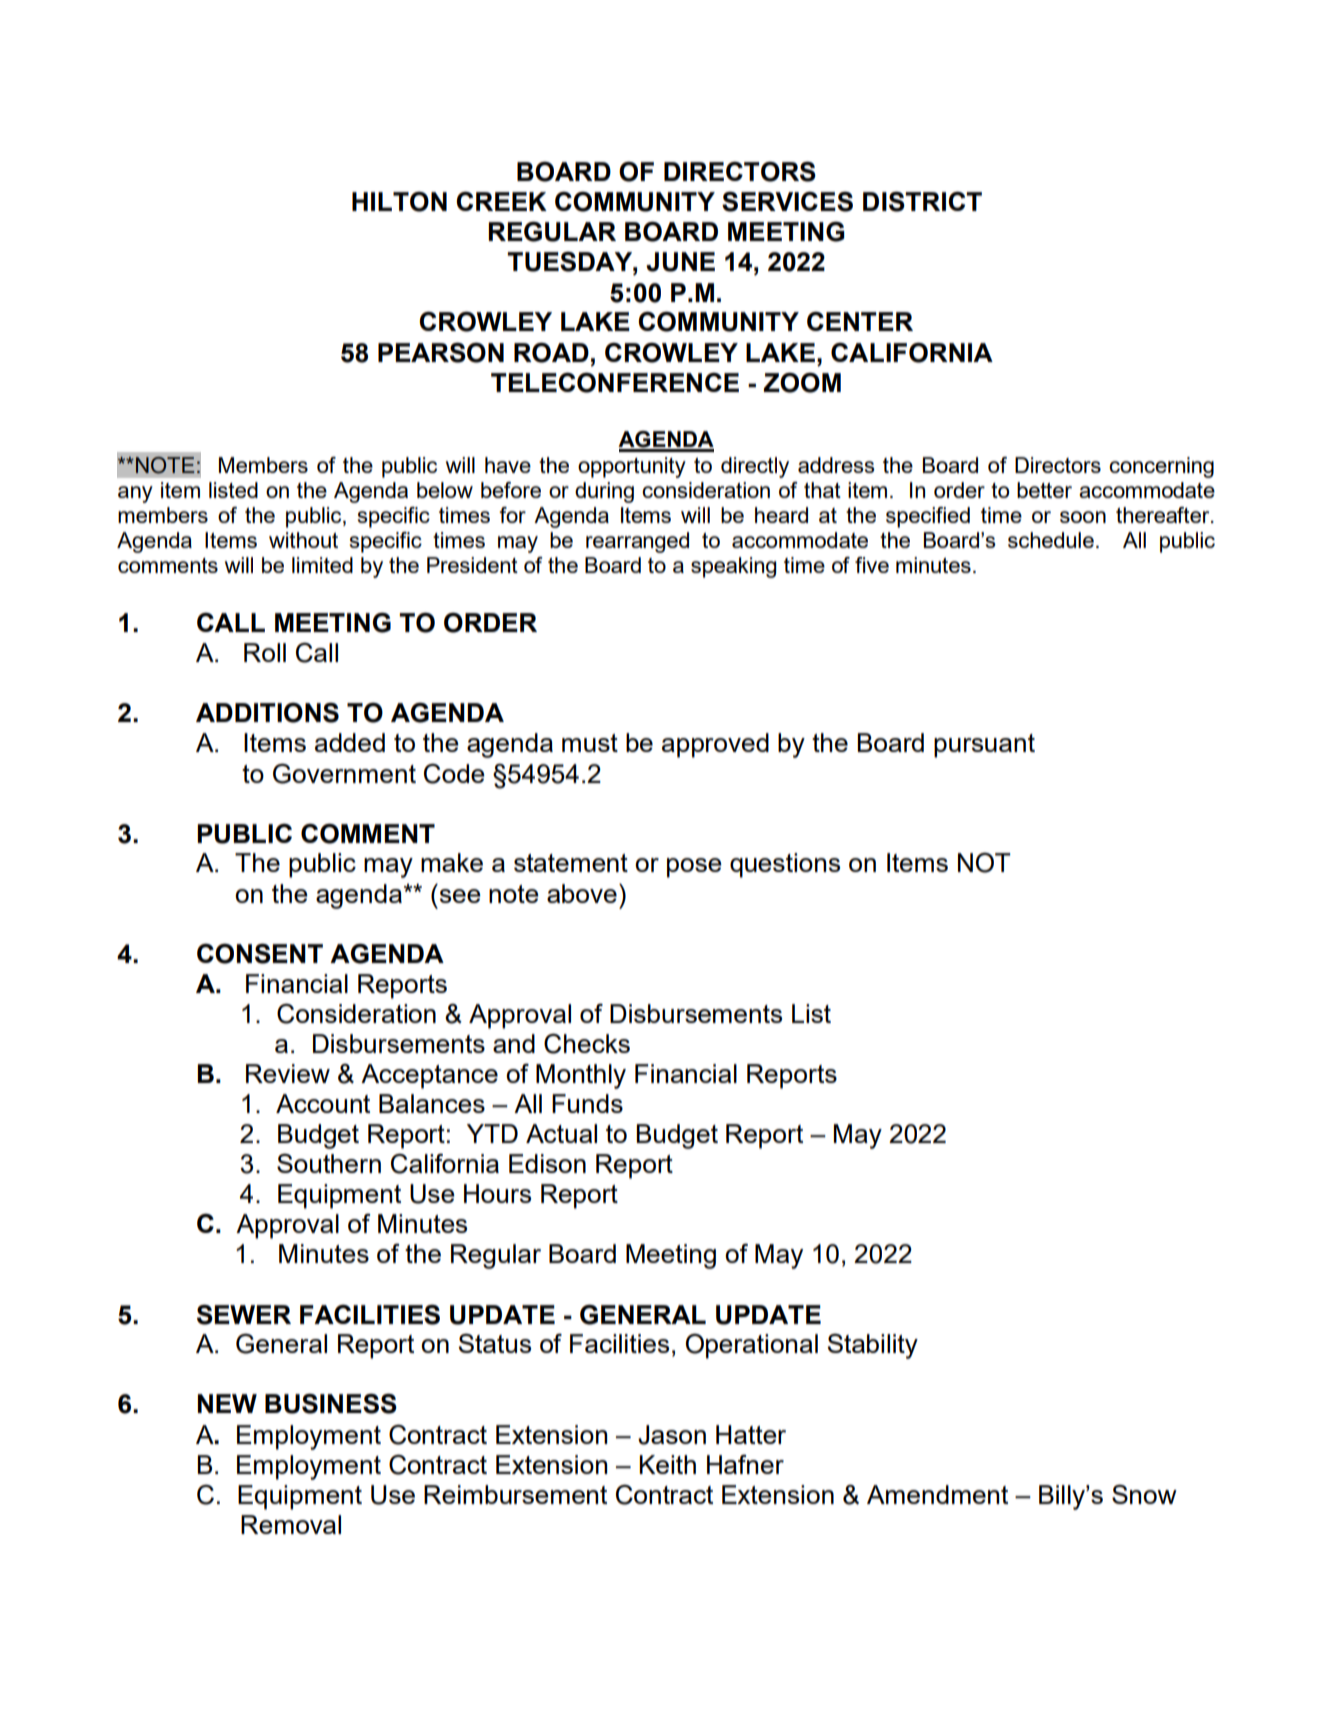 The width and height of the screenshot is (1333, 1725). I want to click on Stability, so click(872, 1346).
